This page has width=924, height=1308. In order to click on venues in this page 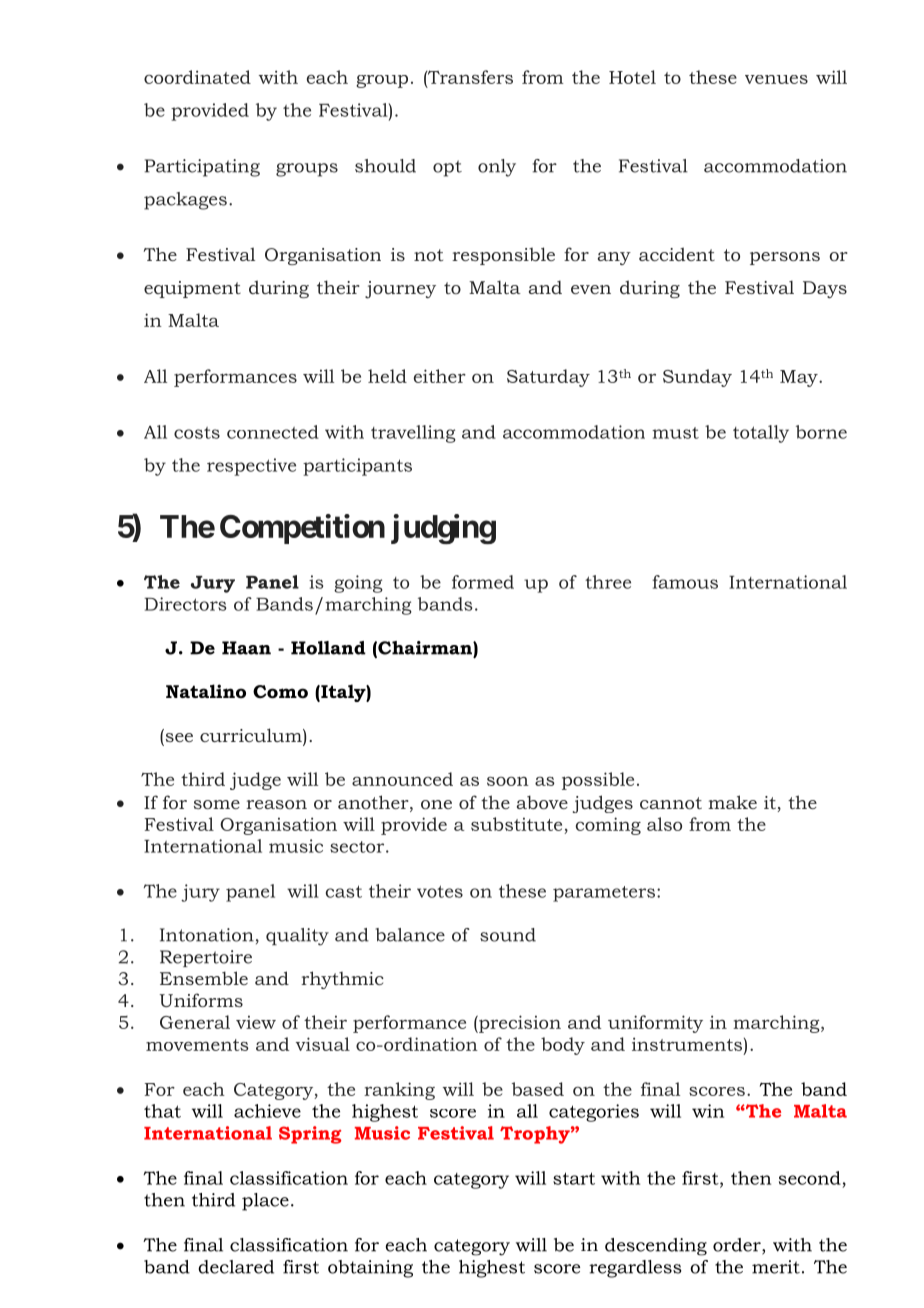, I will do `click(776, 79)`.
